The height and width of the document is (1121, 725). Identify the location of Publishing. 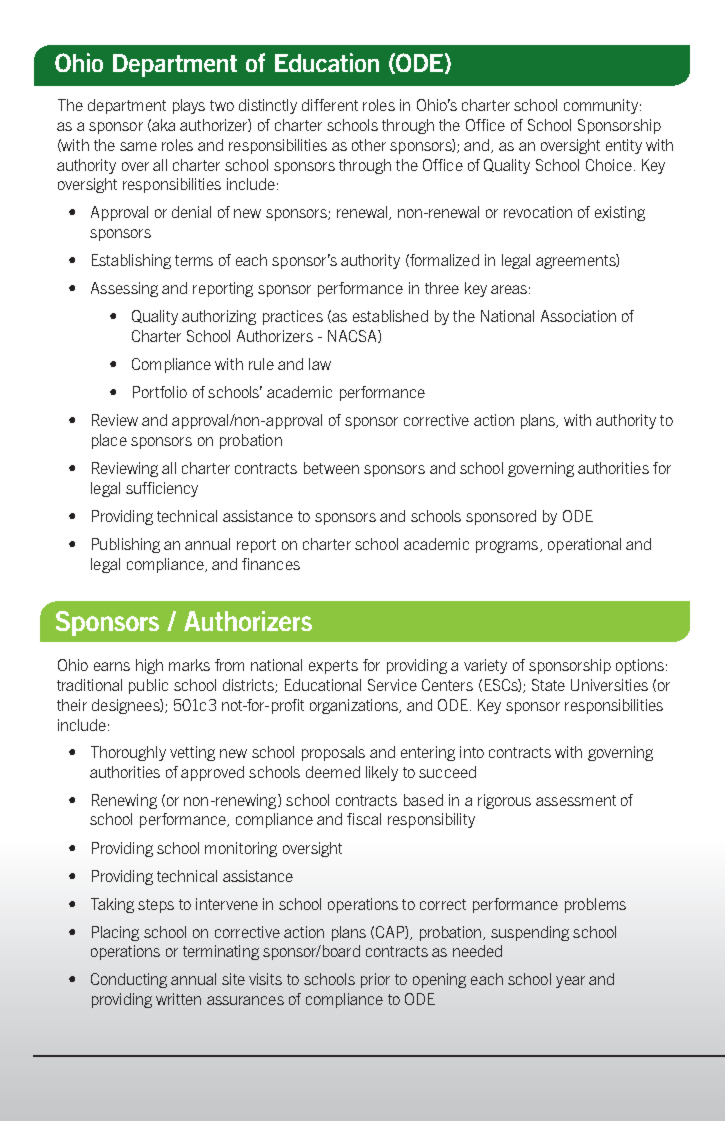
(126, 545).
